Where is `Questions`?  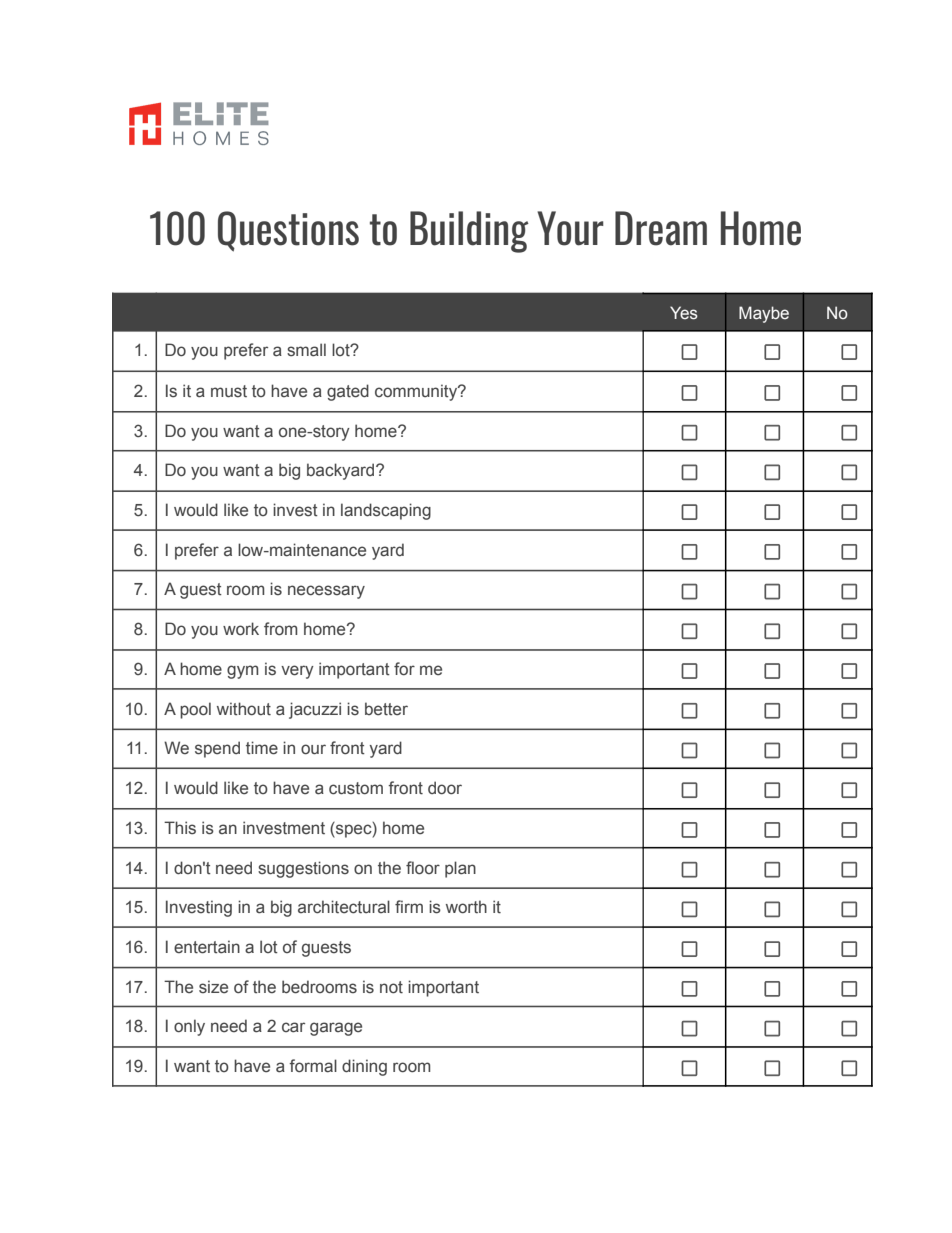 Questions is located at coordinates (288, 231).
